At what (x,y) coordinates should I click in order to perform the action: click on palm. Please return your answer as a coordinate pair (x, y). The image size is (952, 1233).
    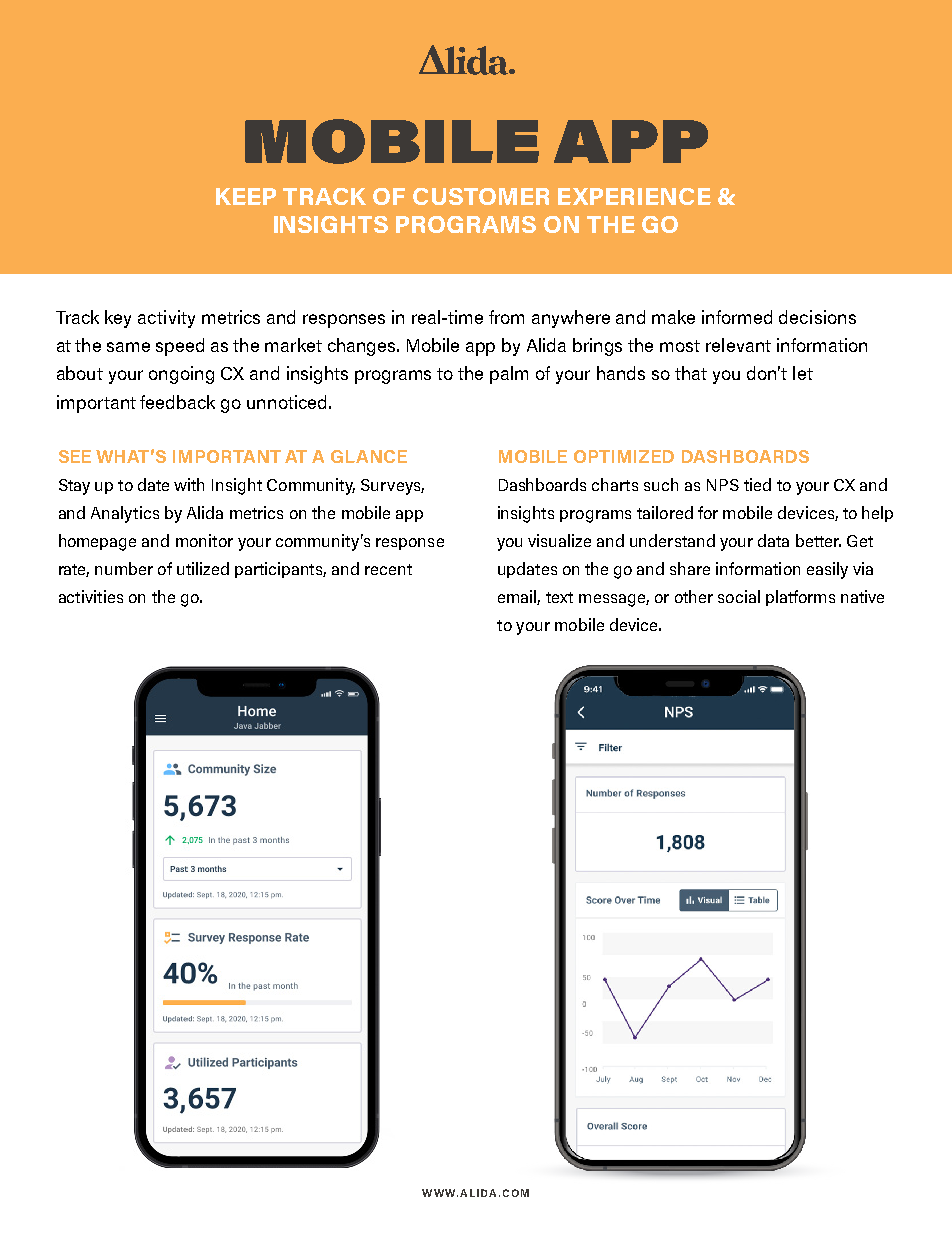
    Looking at the image, I should click on (509, 375).
